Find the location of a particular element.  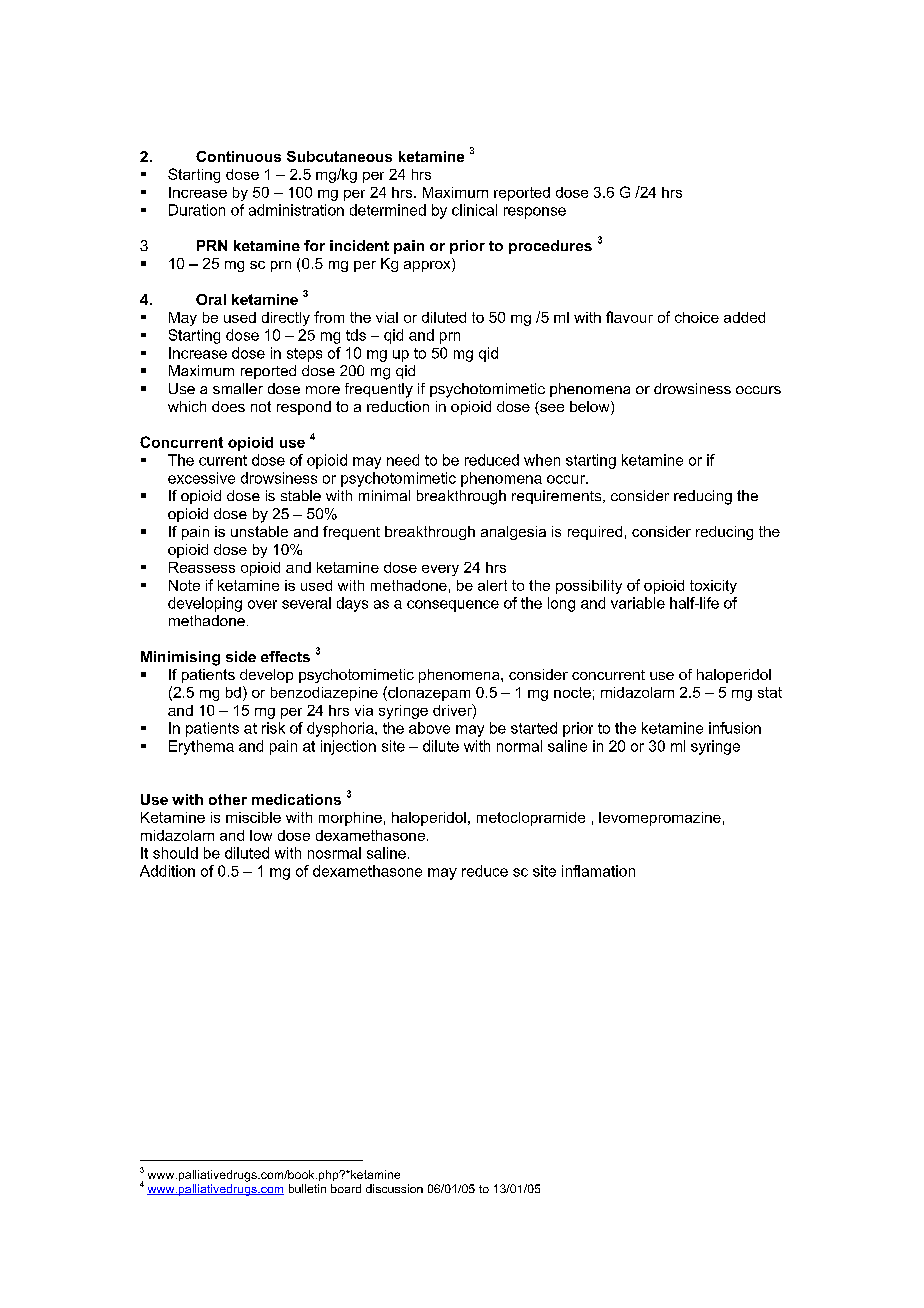

driver is located at coordinates (453, 711).
